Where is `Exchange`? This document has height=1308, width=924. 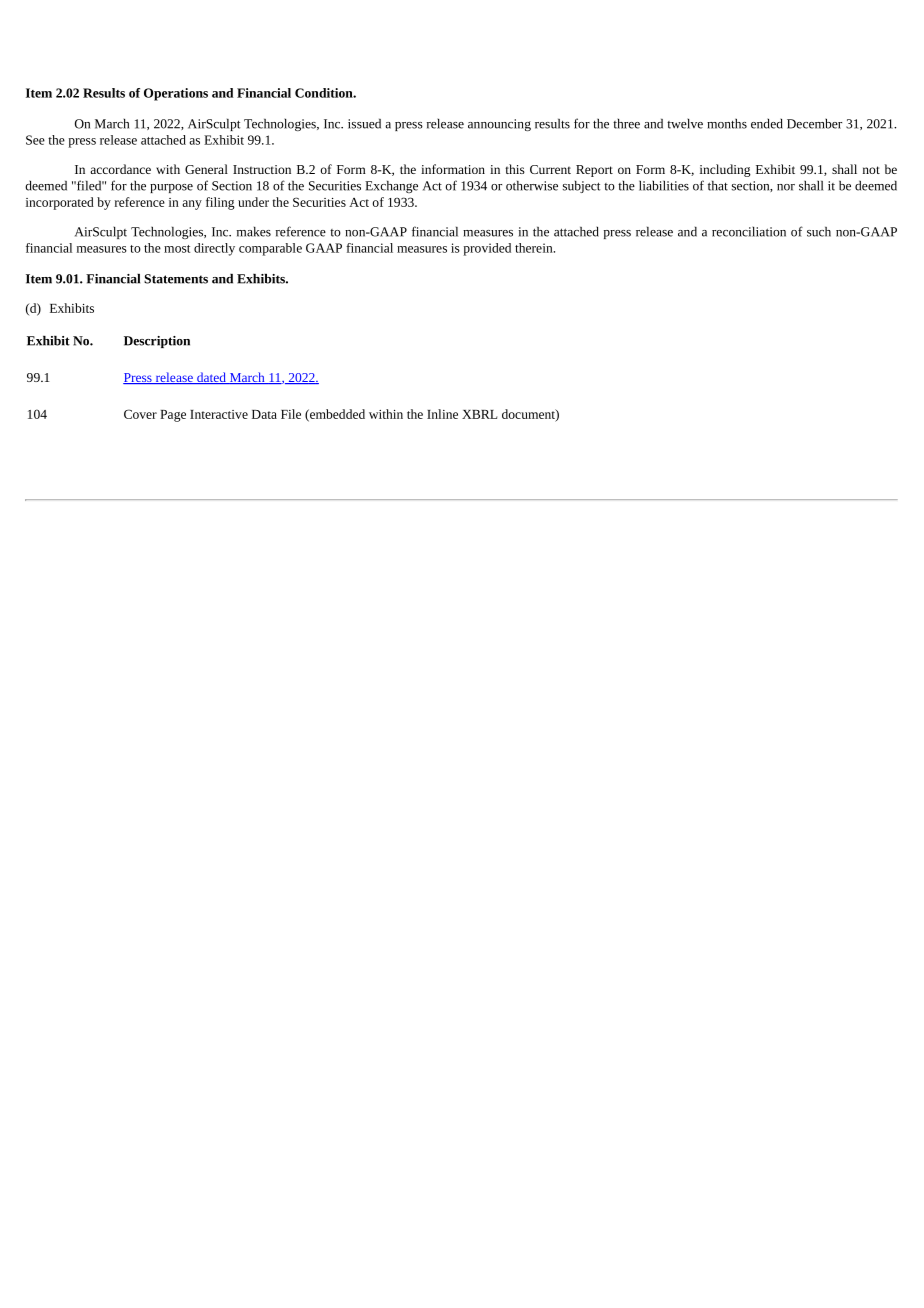
Exchange is located at coordinates (391, 187).
